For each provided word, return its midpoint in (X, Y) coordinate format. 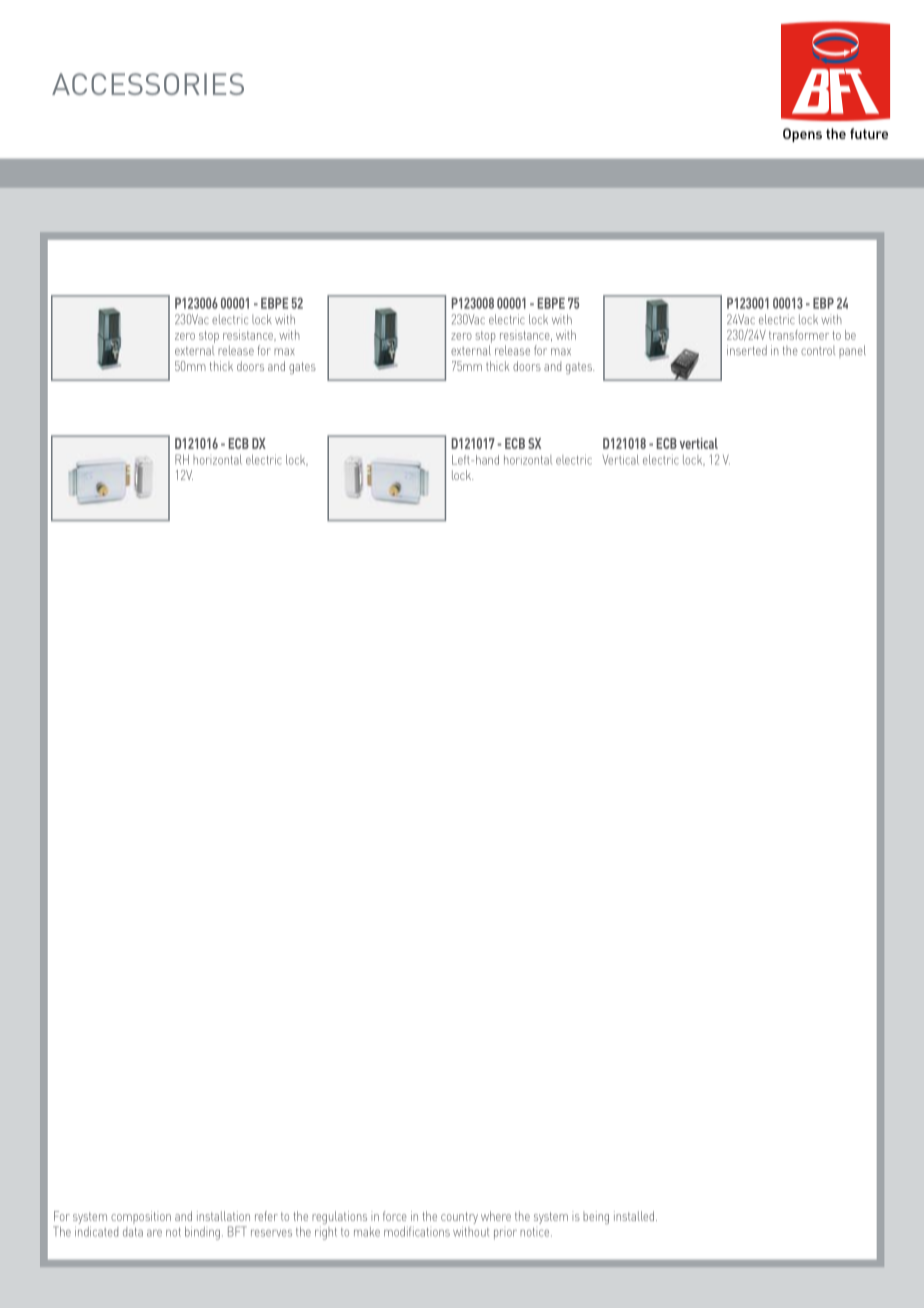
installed (635, 1216)
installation (223, 1216)
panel (852, 351)
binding (202, 1233)
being (596, 1217)
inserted (747, 350)
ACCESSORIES (148, 84)
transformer (799, 335)
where (496, 1216)
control (818, 350)
